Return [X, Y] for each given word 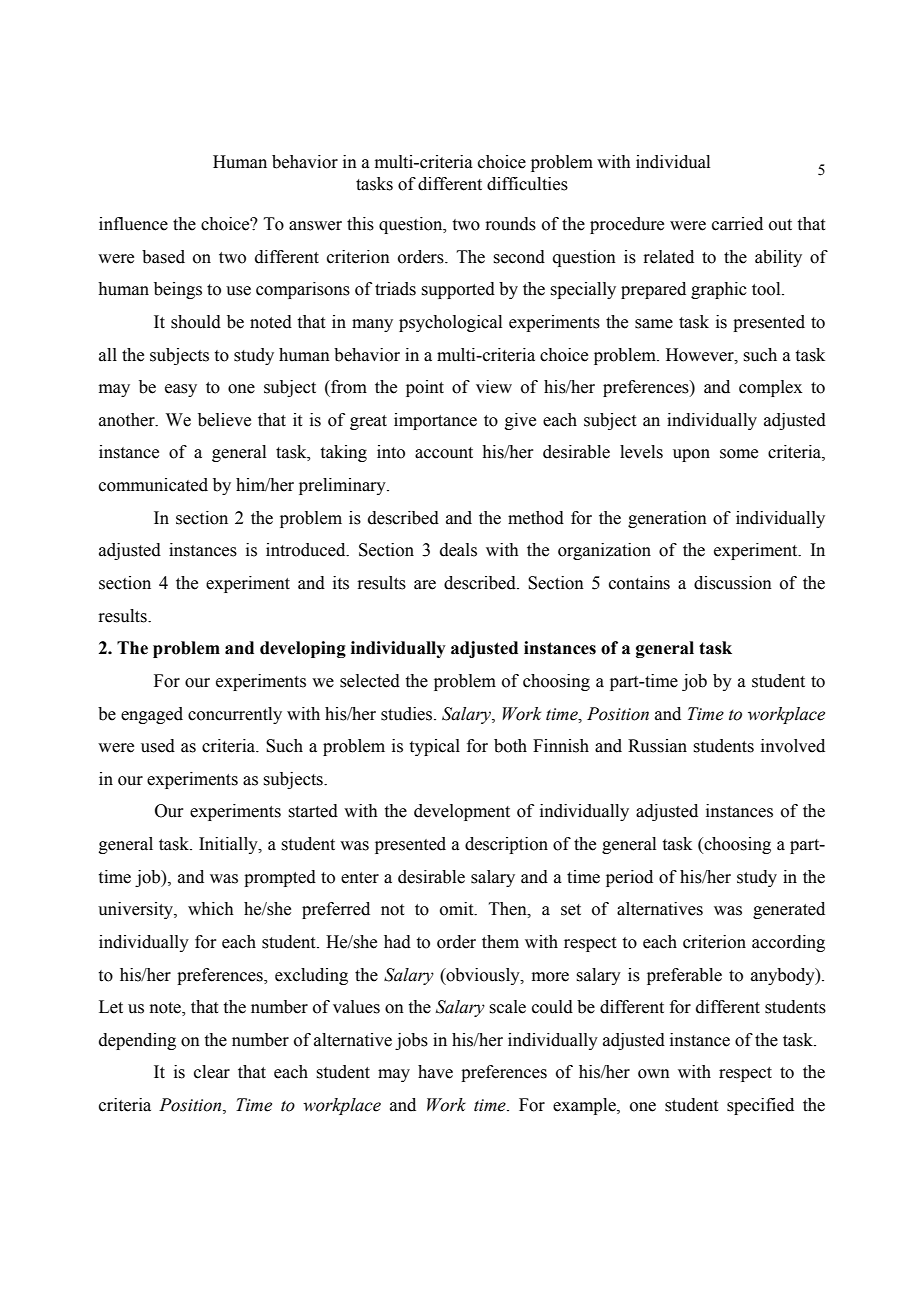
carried [737, 224]
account [444, 453]
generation [667, 519]
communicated [153, 485]
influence [133, 224]
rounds [510, 224]
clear [212, 1072]
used [158, 746]
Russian [657, 746]
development [462, 812]
